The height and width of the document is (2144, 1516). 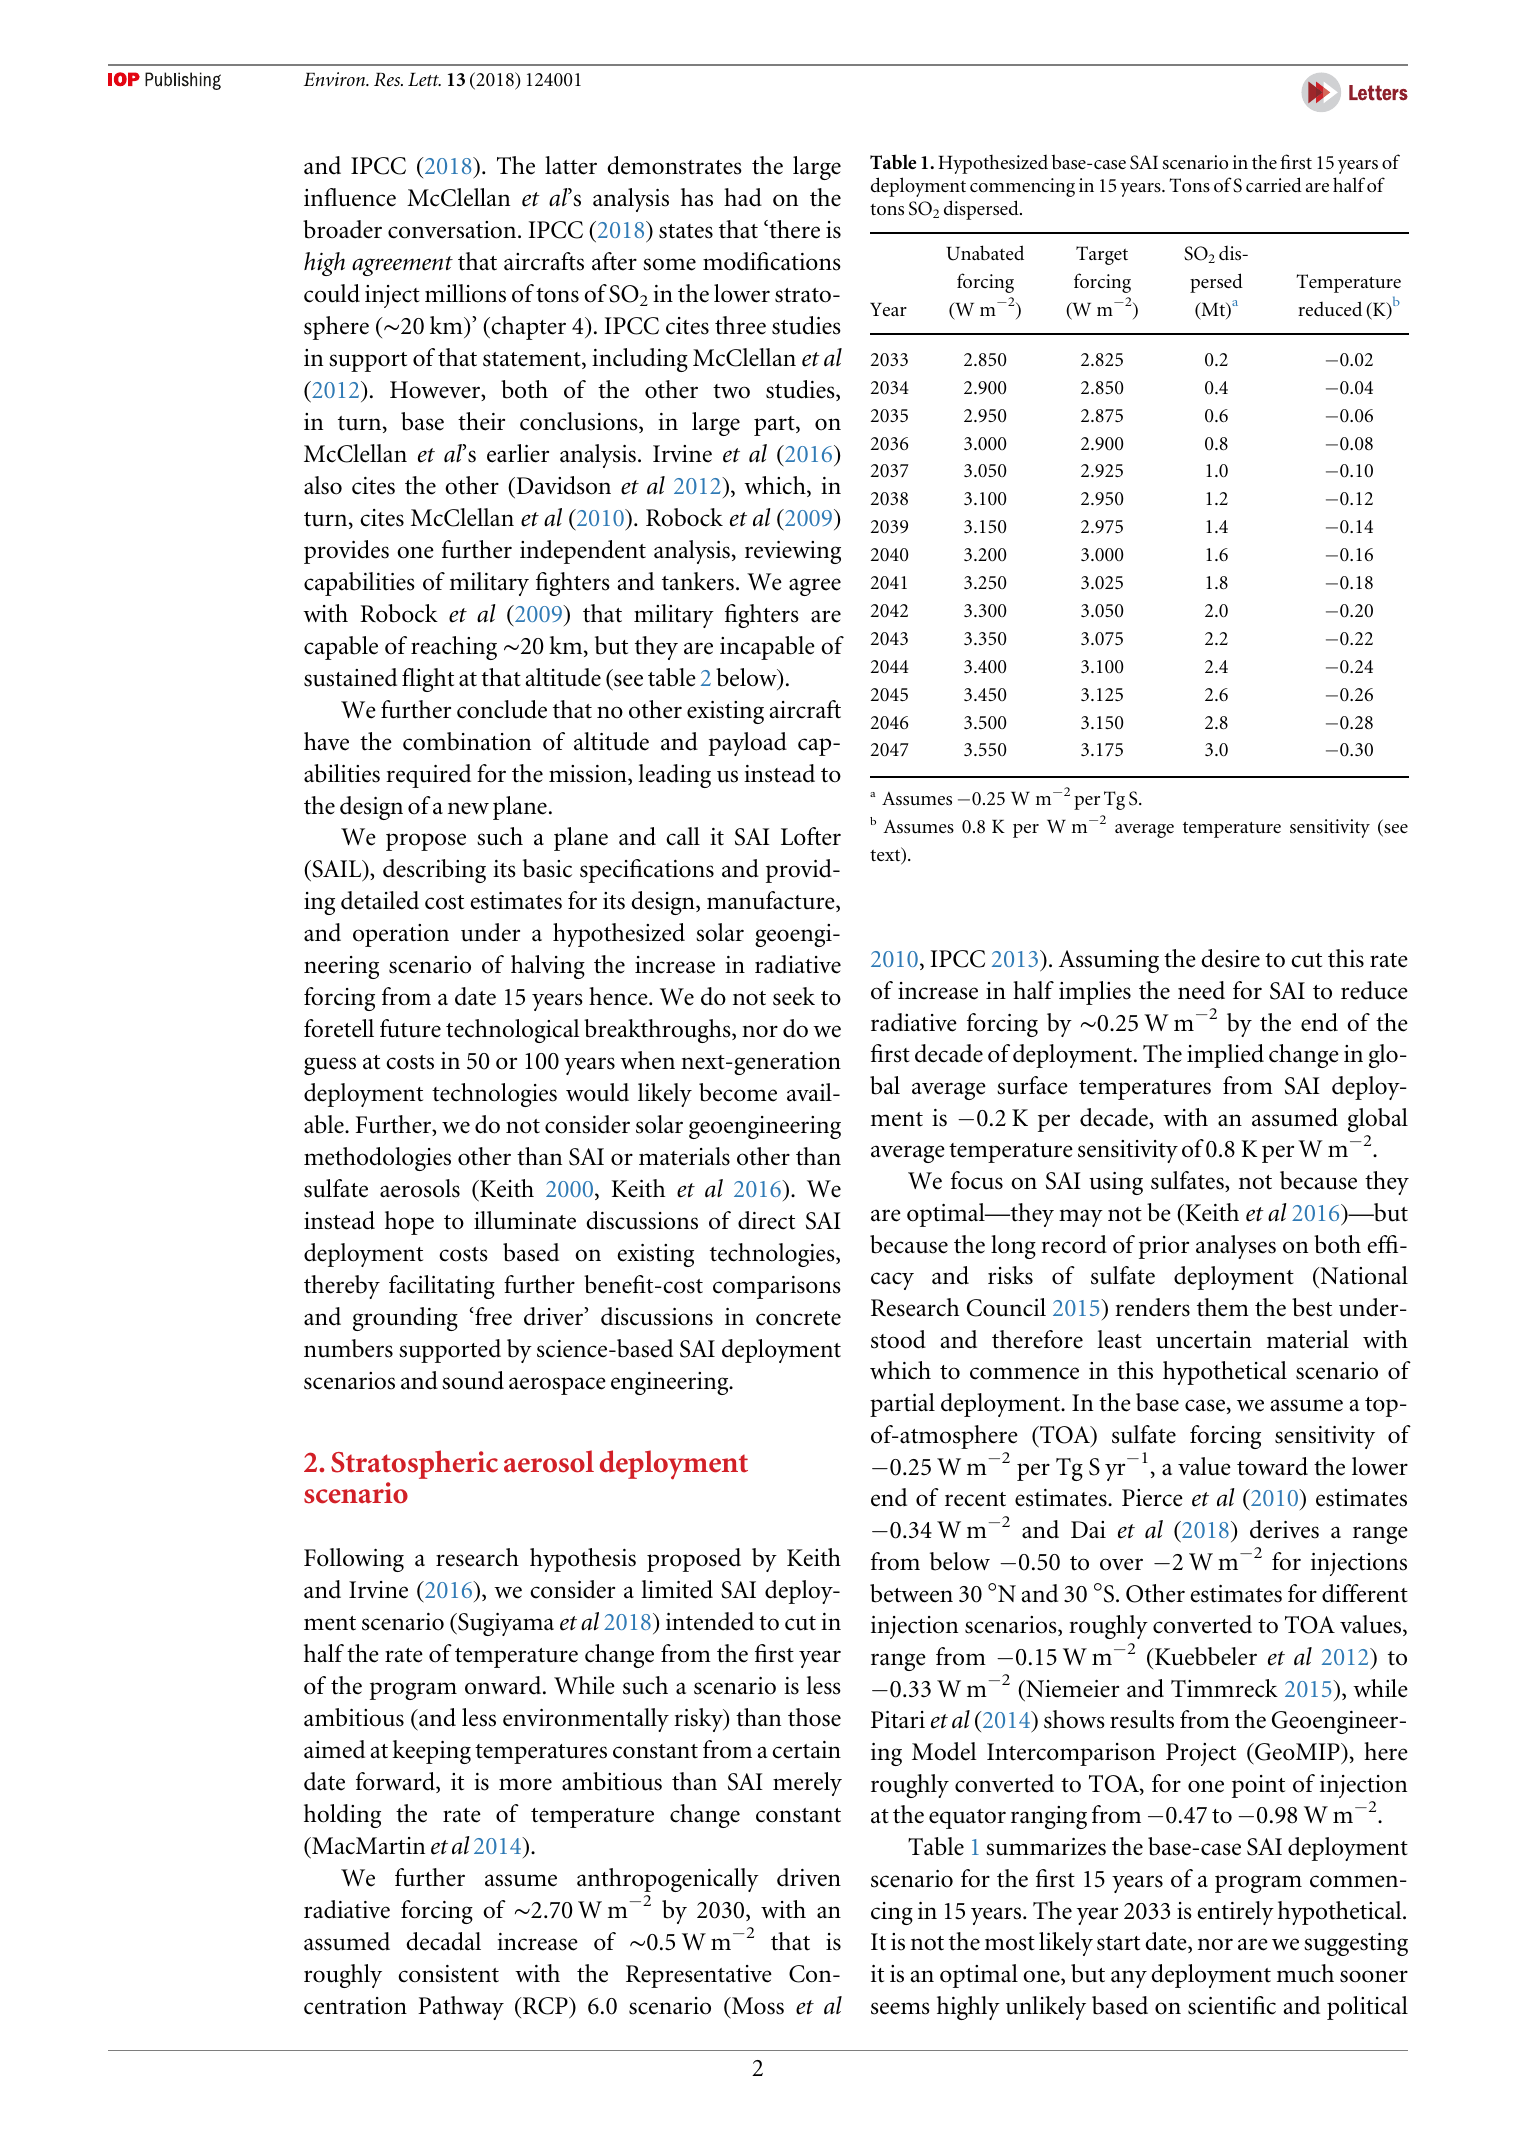 What do you see at coordinates (1230, 958) in the document?
I see `desire` at bounding box center [1230, 958].
